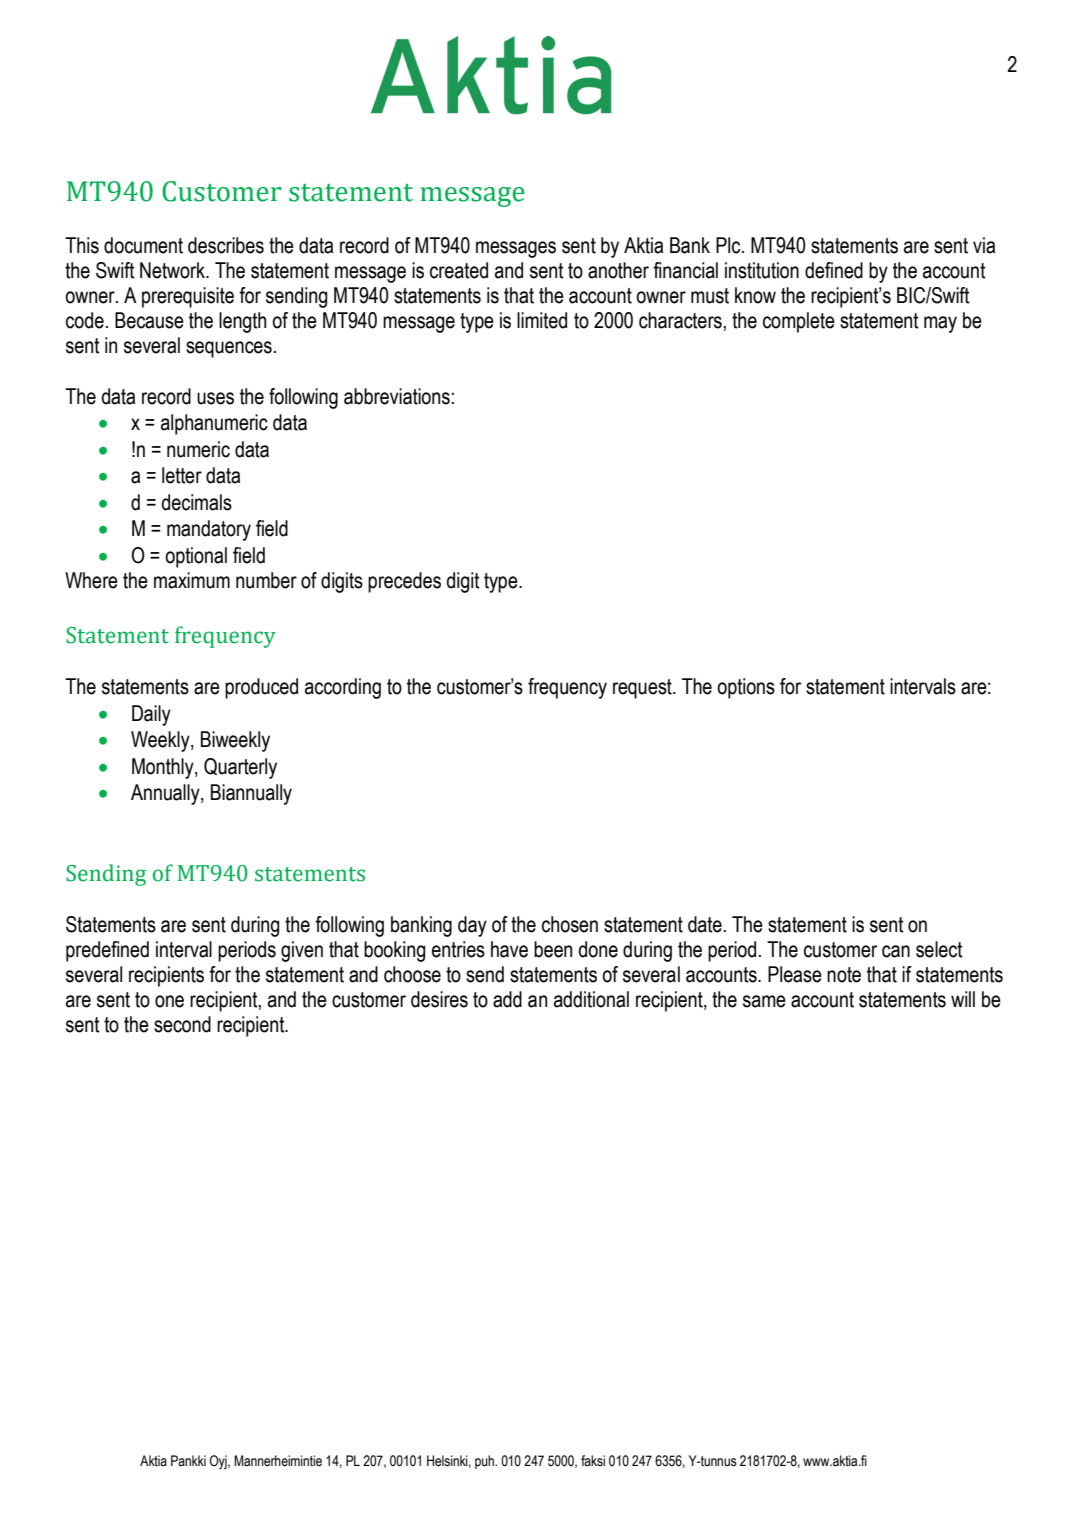  Describe the element at coordinates (542, 320) in the screenshot. I see `limited` at that location.
